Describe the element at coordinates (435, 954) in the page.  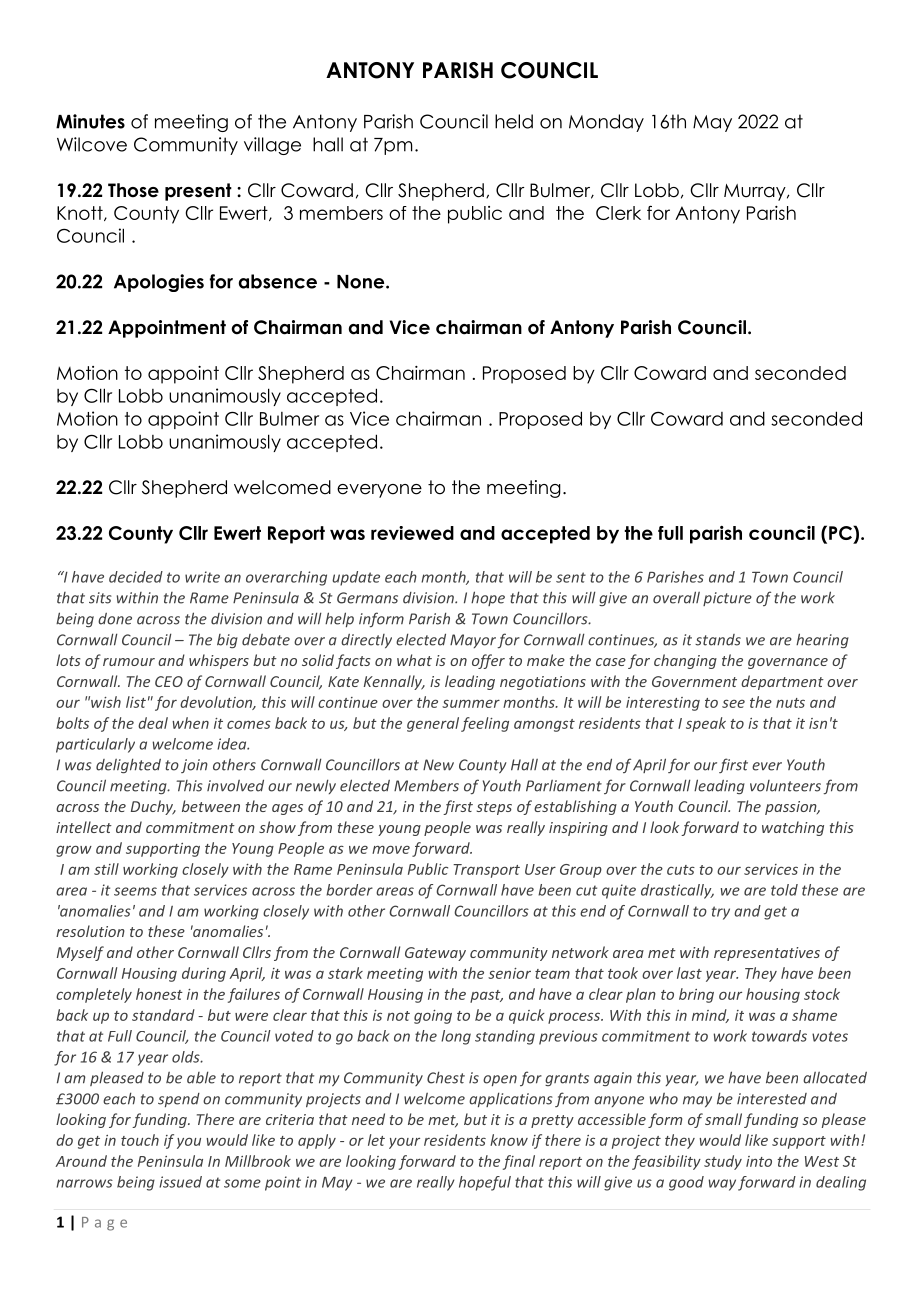
I see `Gateway` at that location.
